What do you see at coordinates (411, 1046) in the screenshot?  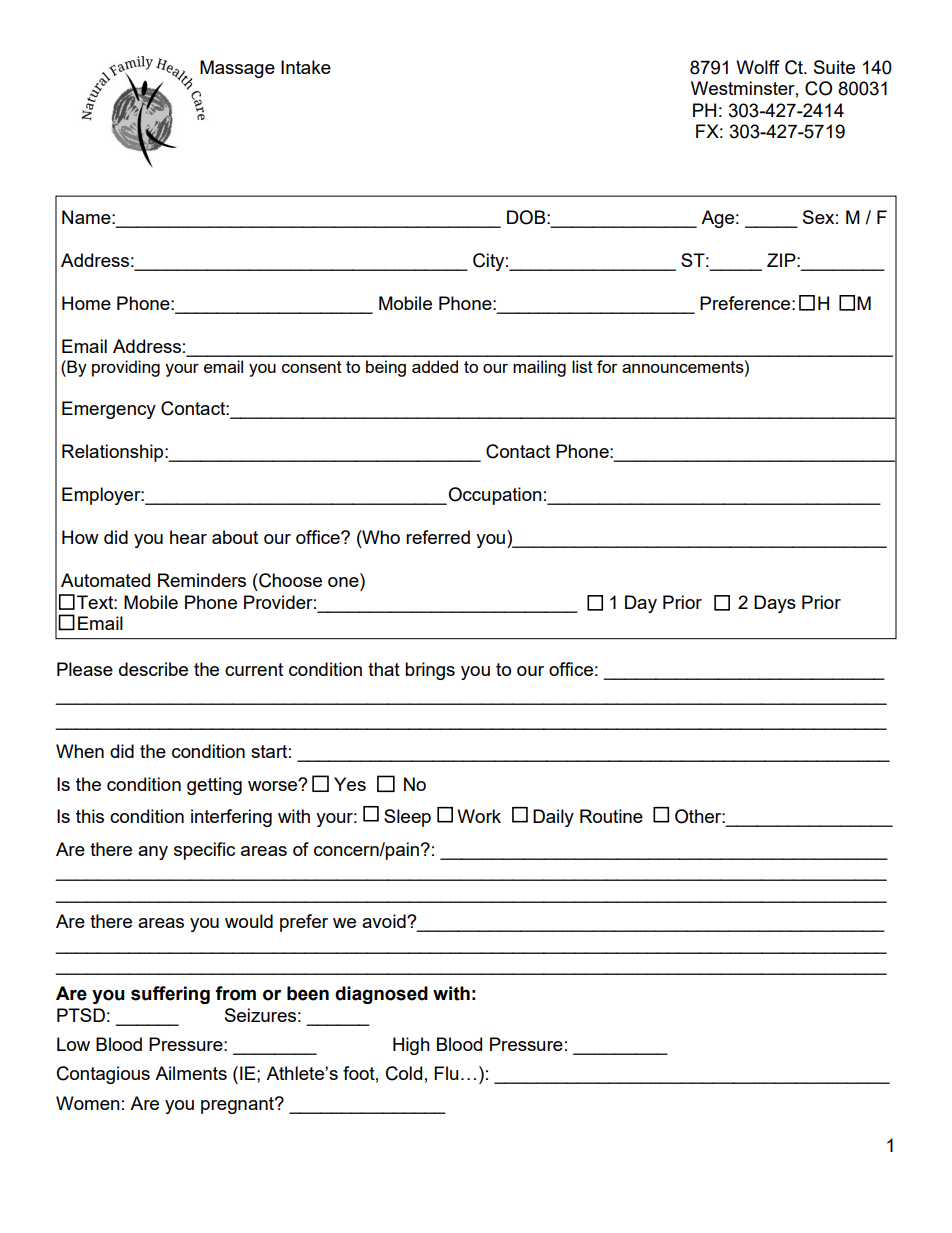 I see `High` at bounding box center [411, 1046].
